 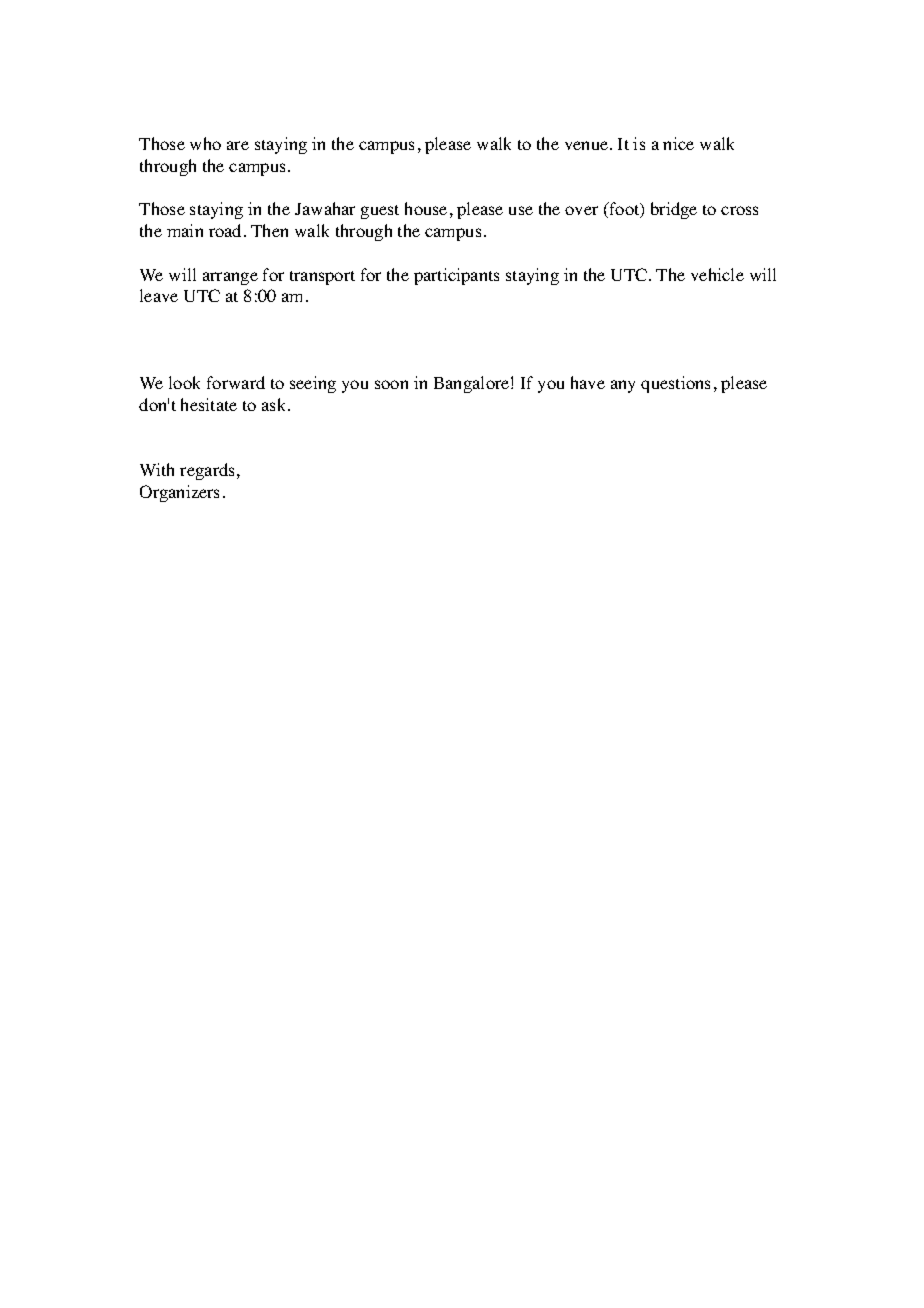 What do you see at coordinates (207, 471) in the image?
I see `regards` at bounding box center [207, 471].
